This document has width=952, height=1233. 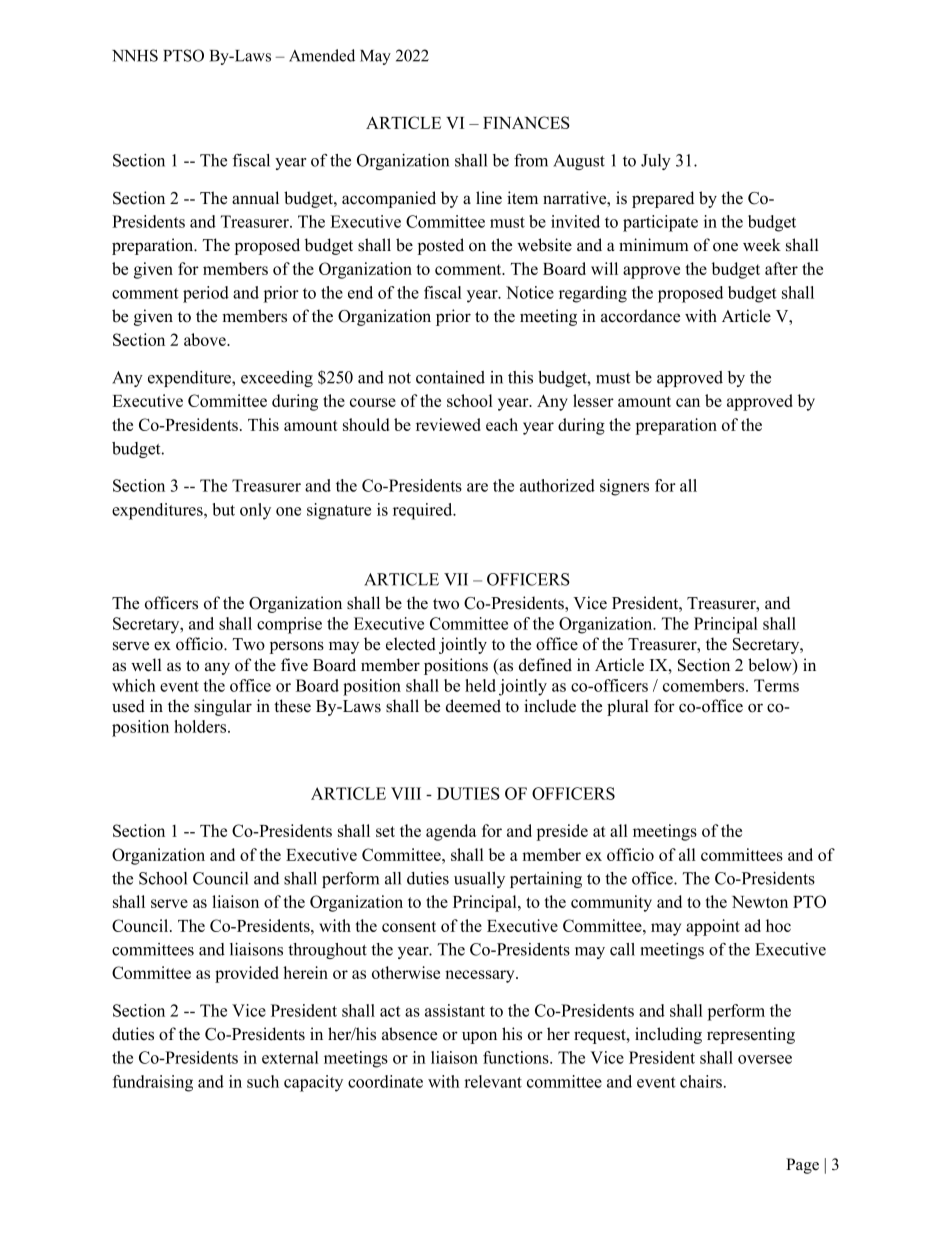 What do you see at coordinates (526, 122) in the document?
I see `FINANCES` at bounding box center [526, 122].
